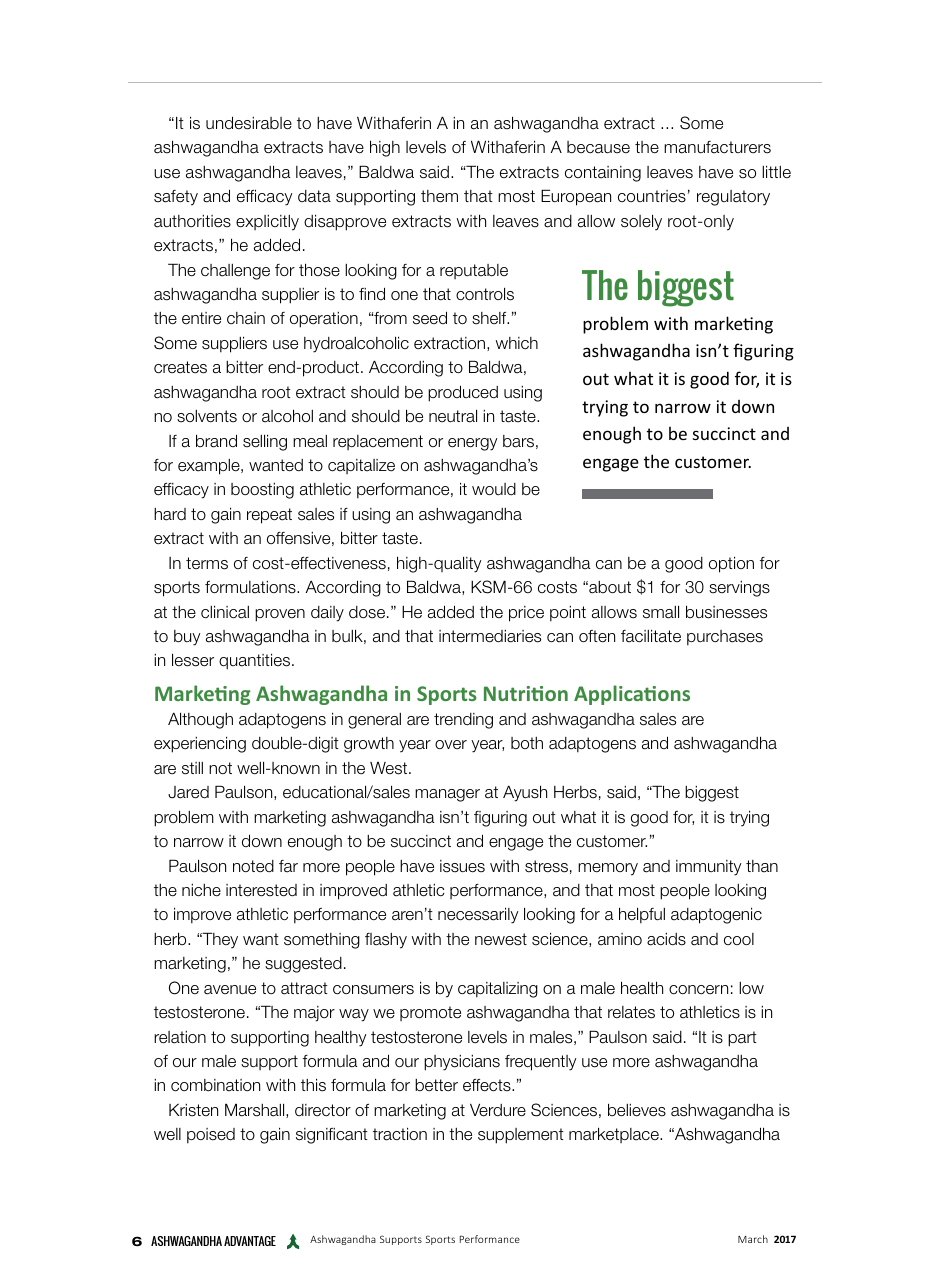 This page has width=952, height=1275. I want to click on supplement, so click(521, 1136).
